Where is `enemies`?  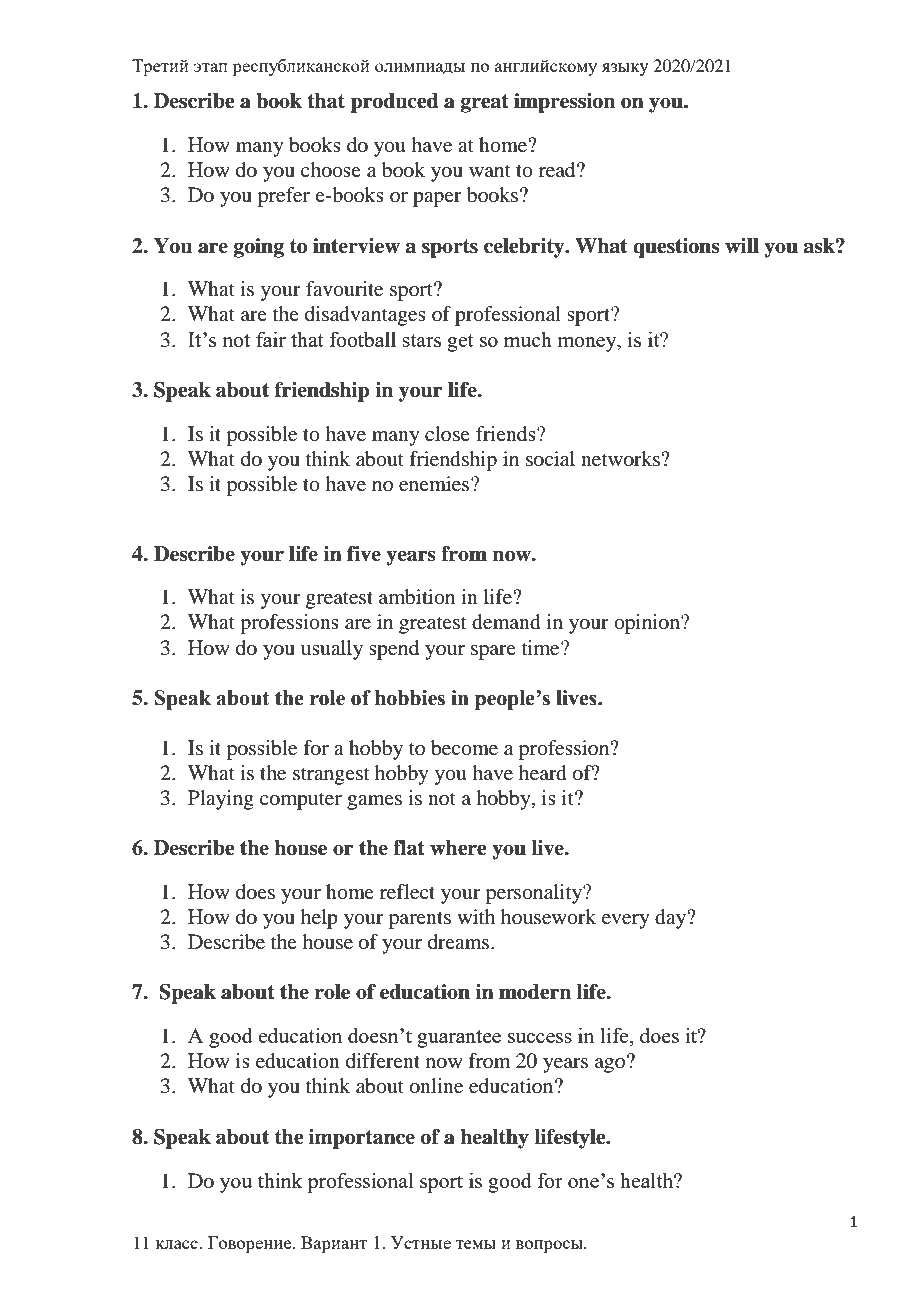 enemies is located at coordinates (435, 484).
